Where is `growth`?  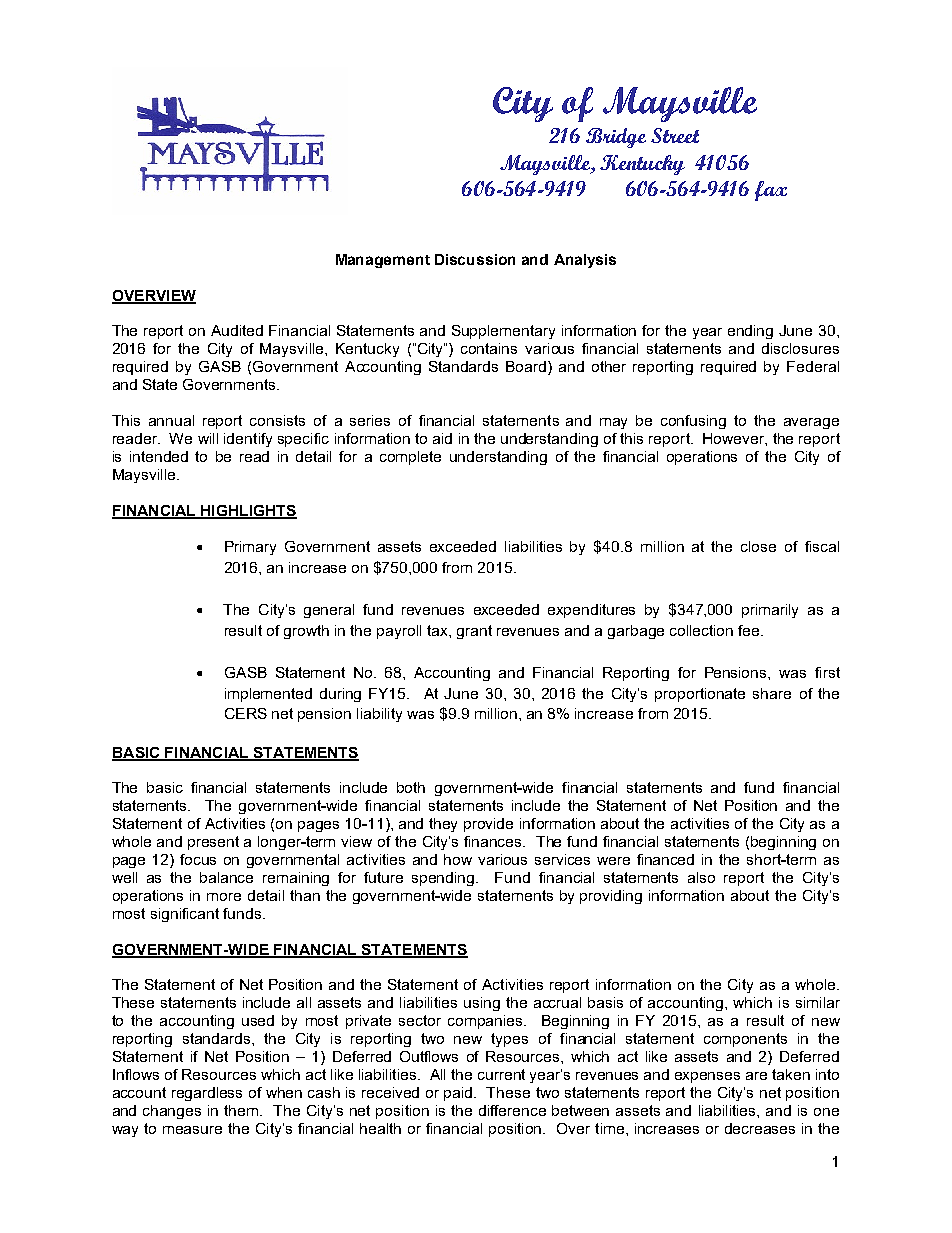
growth is located at coordinates (306, 632).
